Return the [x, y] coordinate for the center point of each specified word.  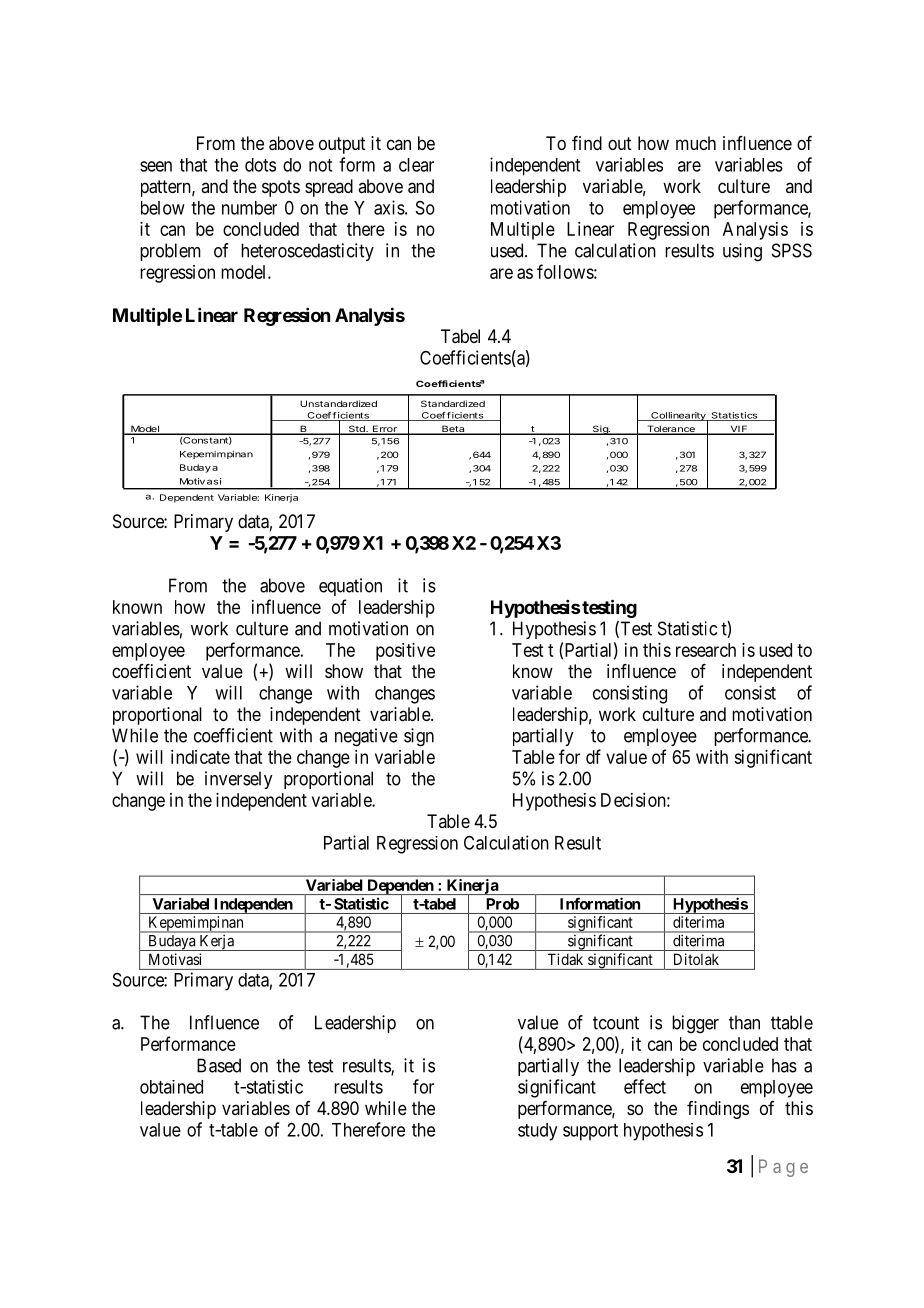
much [696, 143]
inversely [238, 780]
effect [645, 1086]
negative [366, 737]
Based [219, 1065]
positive [405, 652]
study [537, 1132]
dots [260, 165]
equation [350, 587]
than [744, 1022]
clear [416, 165]
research [706, 650]
